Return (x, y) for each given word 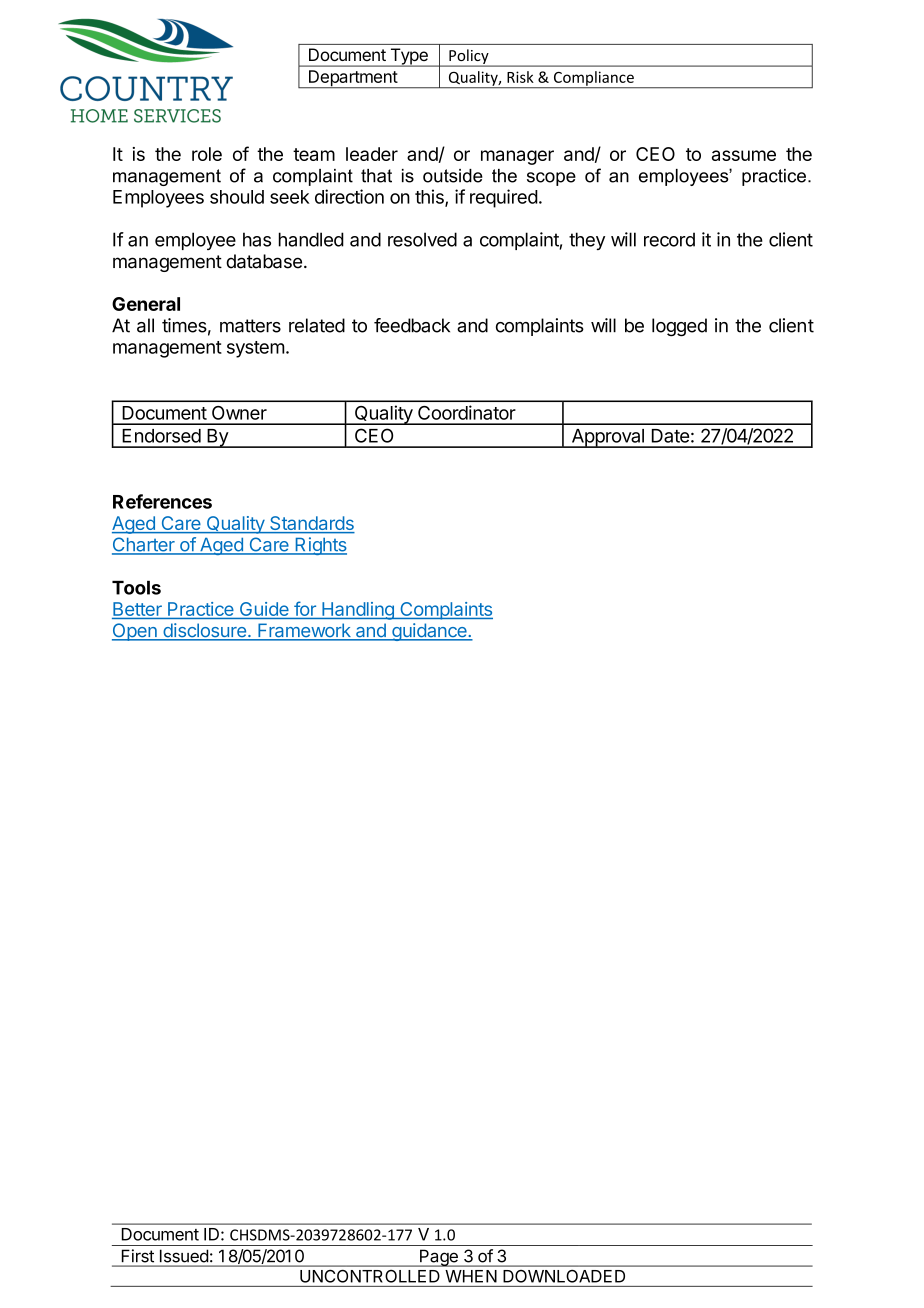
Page (439, 1258)
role (207, 154)
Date (670, 436)
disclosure (204, 631)
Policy (469, 57)
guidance (429, 632)
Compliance (593, 79)
